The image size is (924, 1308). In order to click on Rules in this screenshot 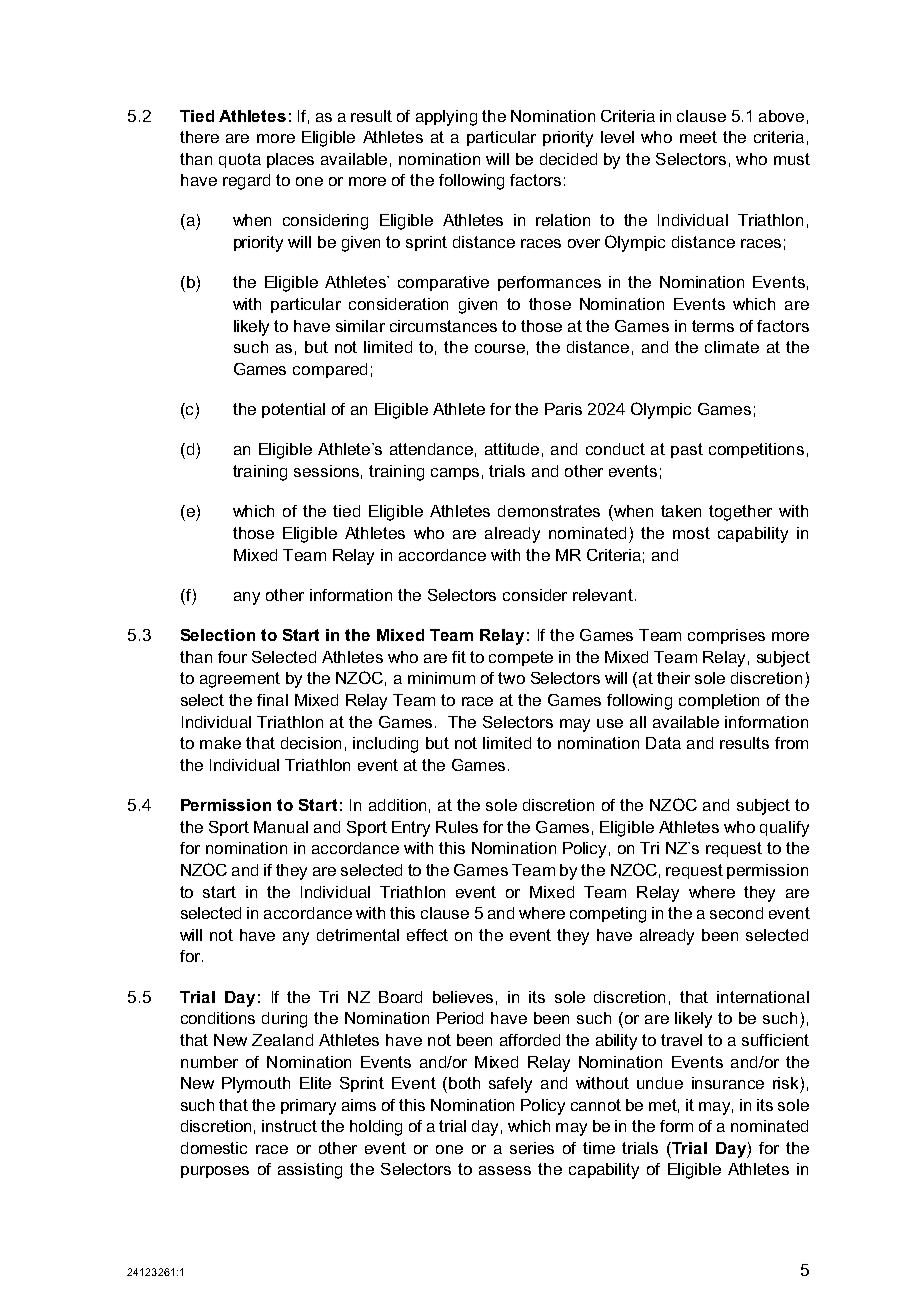, I will do `click(457, 827)`.
